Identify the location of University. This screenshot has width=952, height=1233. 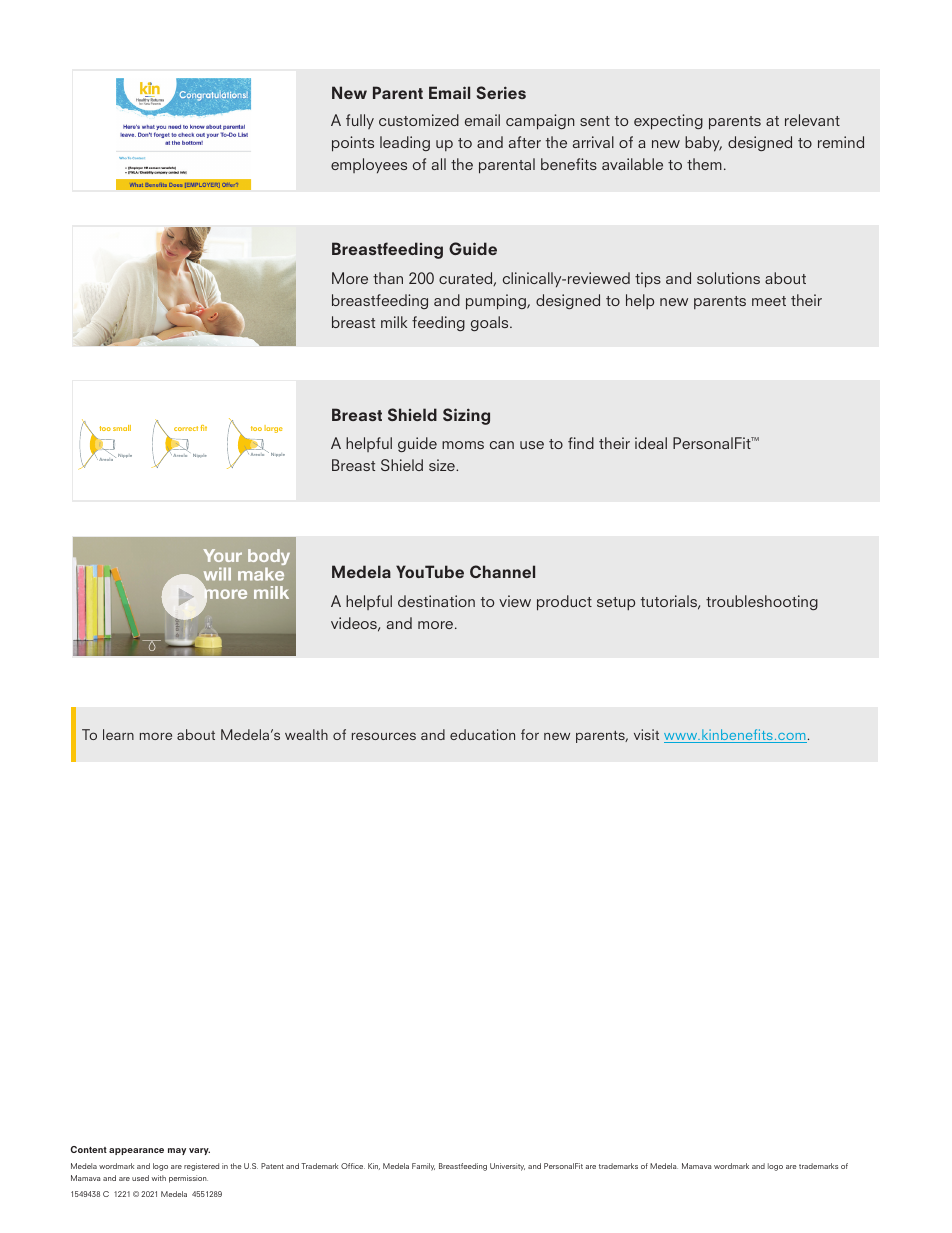
(507, 1167).
